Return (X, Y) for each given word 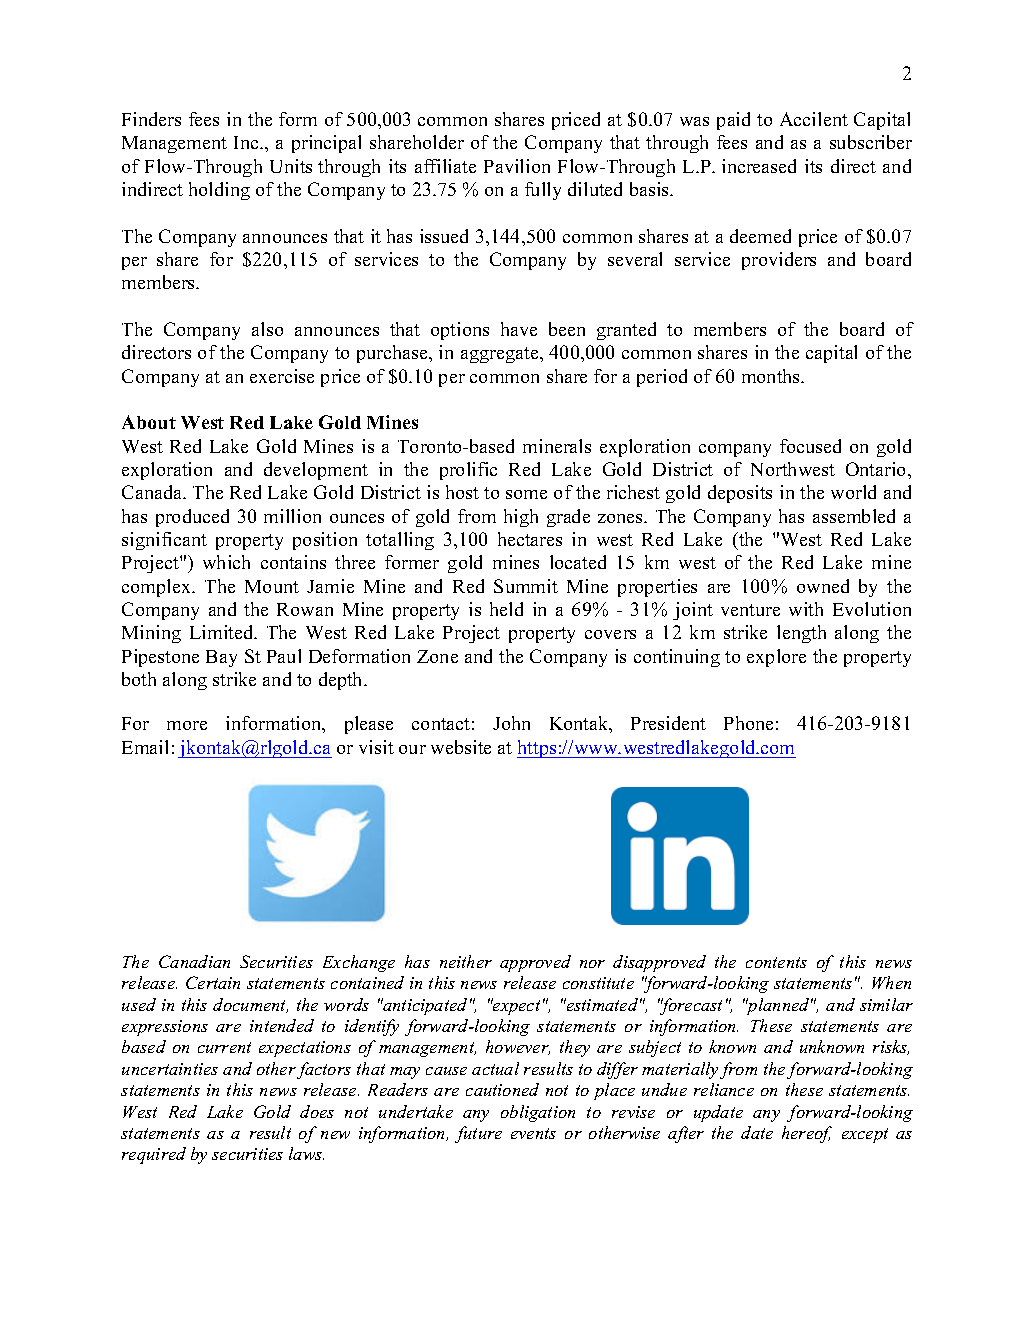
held (506, 609)
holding (219, 191)
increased (759, 166)
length (801, 634)
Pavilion (517, 166)
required (154, 1155)
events (533, 1133)
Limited (223, 632)
